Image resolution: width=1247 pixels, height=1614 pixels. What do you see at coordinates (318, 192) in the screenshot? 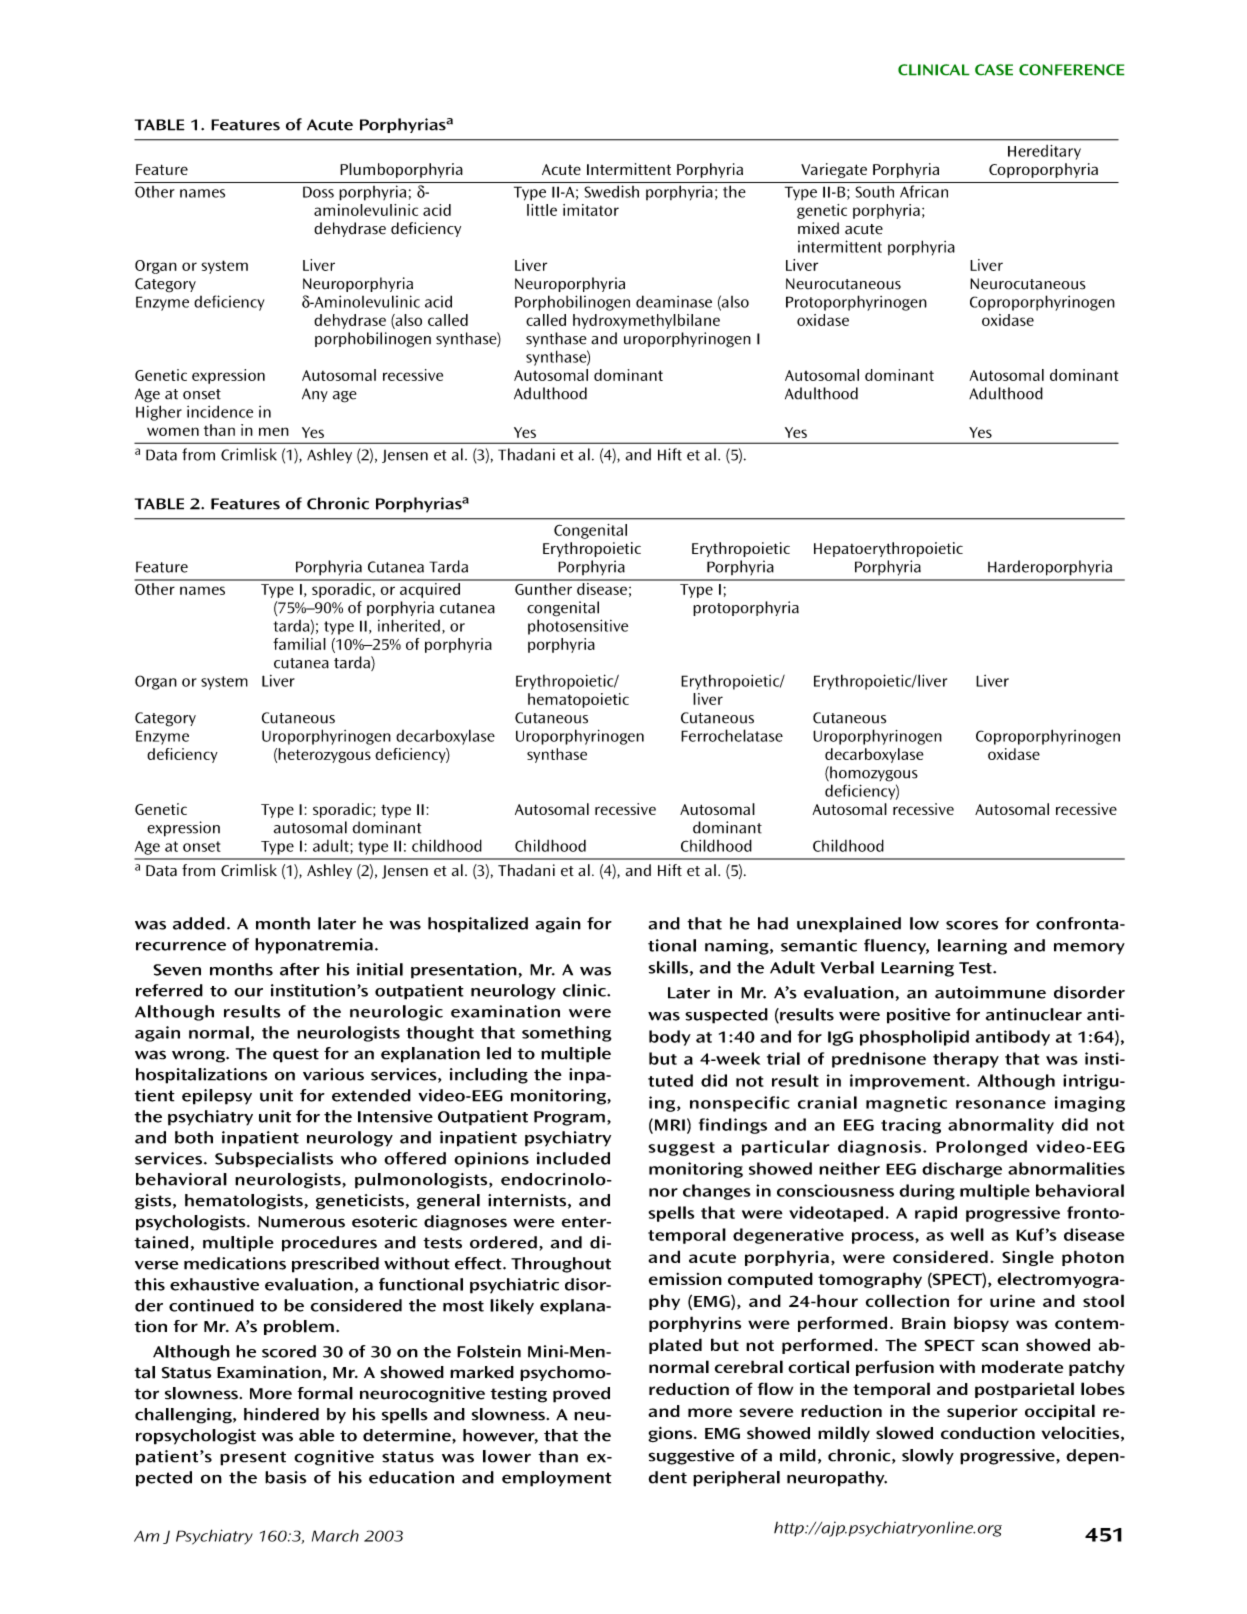
I see `Doss` at bounding box center [318, 192].
